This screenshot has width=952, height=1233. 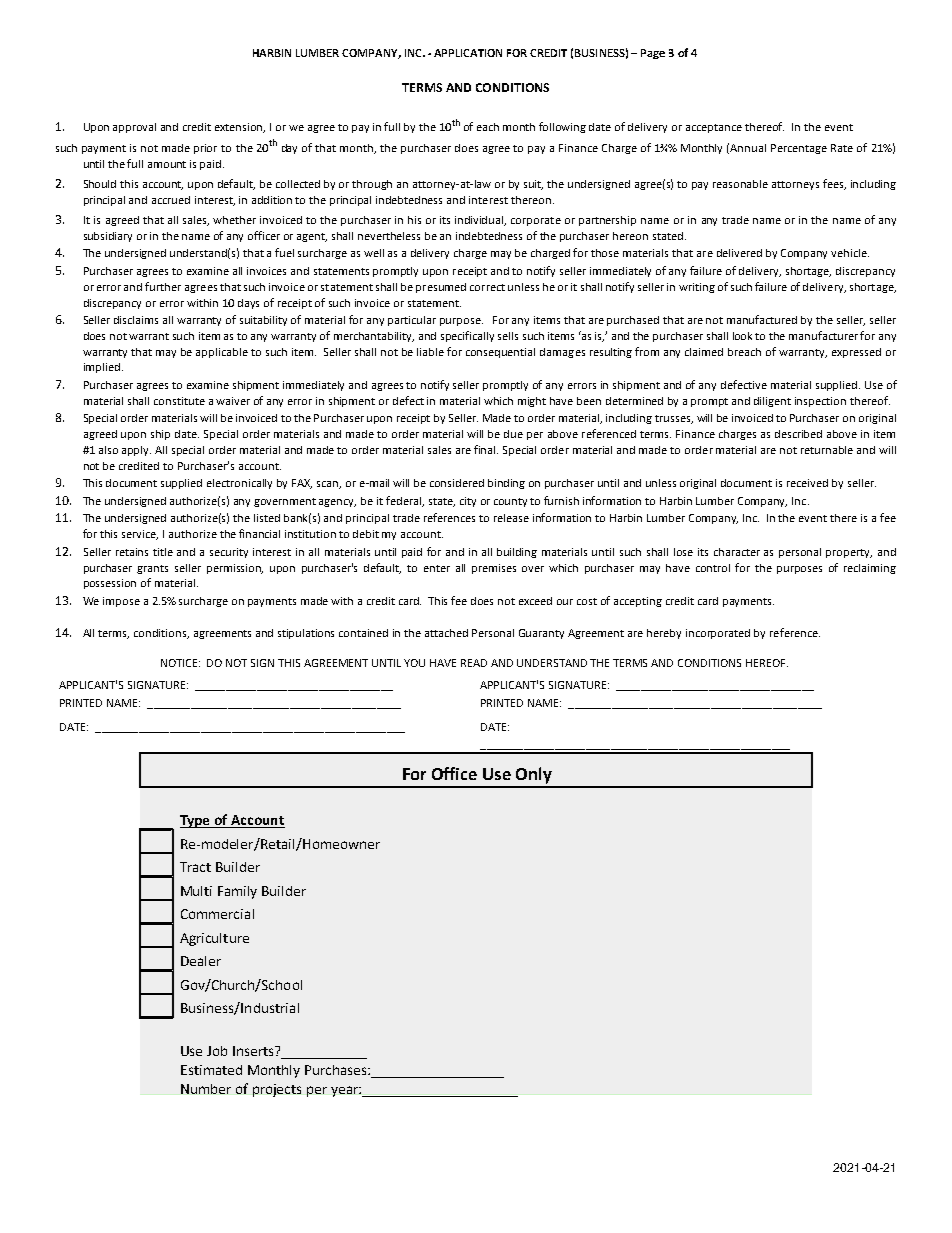 What do you see at coordinates (277, 1090) in the screenshot?
I see `projects` at bounding box center [277, 1090].
